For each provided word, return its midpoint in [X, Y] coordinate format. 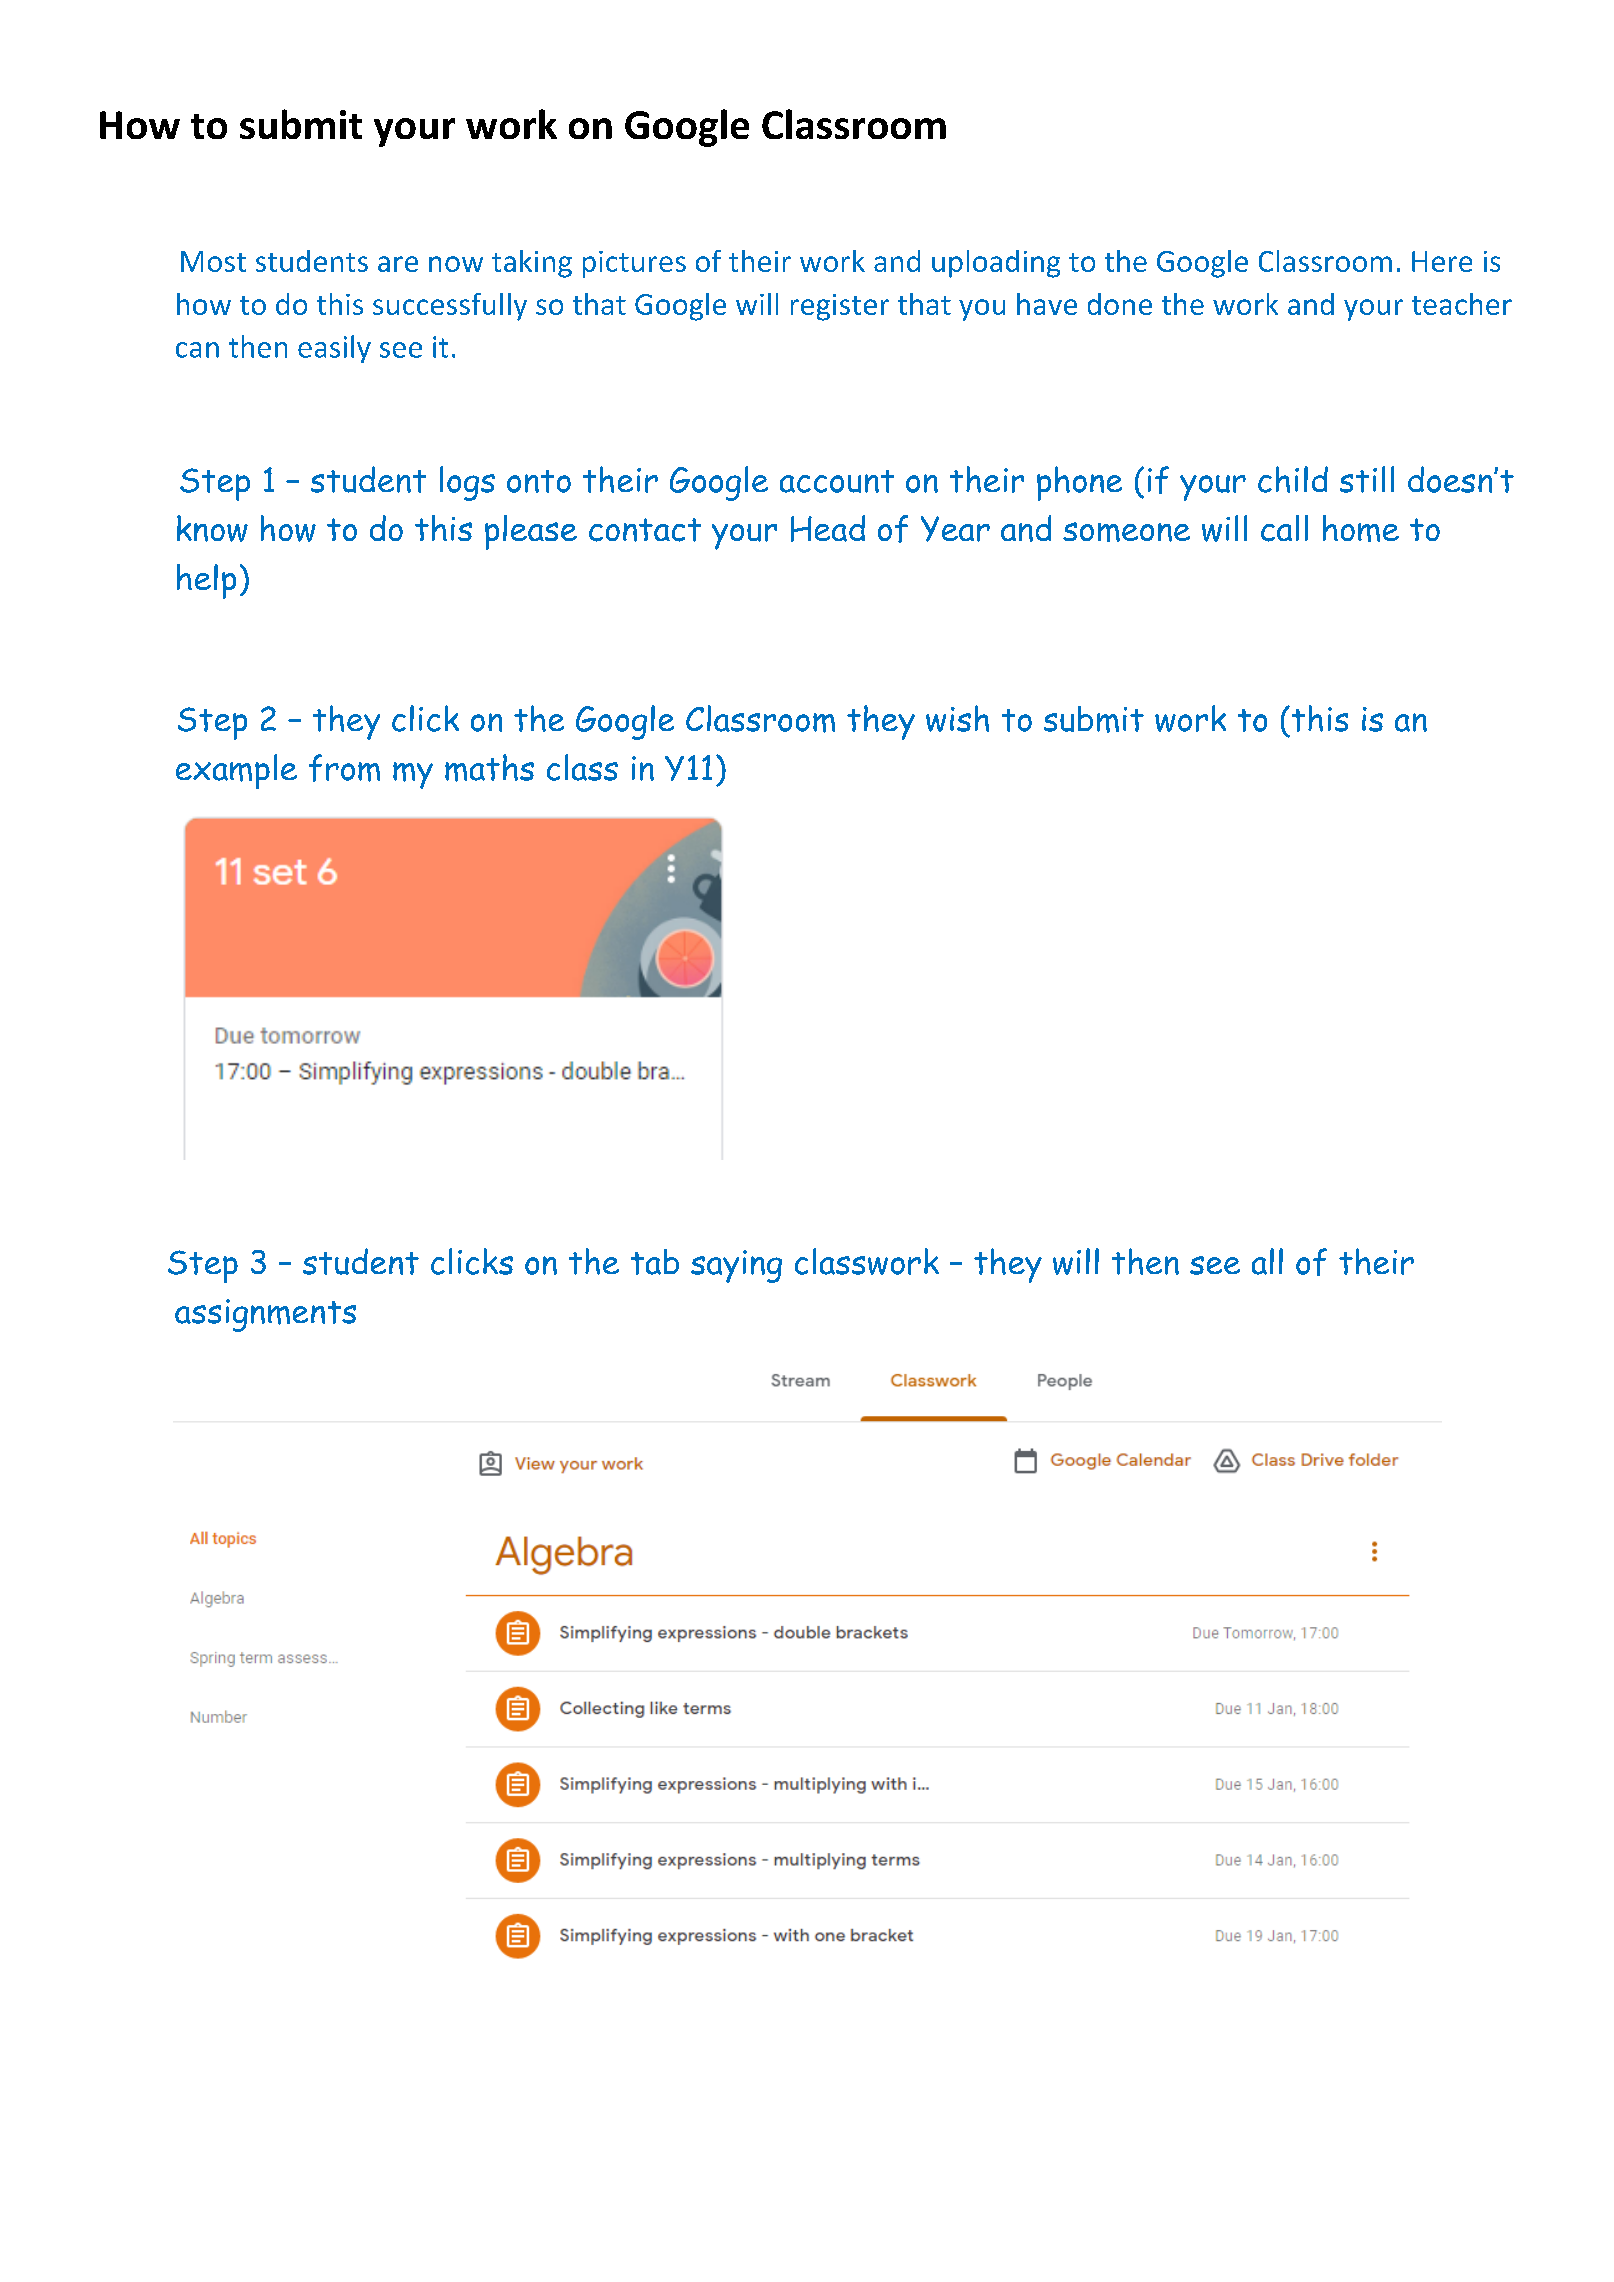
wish [957, 718]
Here [1442, 261]
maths [489, 768]
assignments [265, 1315]
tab [655, 1262]
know [212, 528]
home [1361, 528]
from [344, 768]
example [236, 771]
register [840, 307]
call [1284, 528]
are [398, 264]
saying [736, 1266]
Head [828, 528]
